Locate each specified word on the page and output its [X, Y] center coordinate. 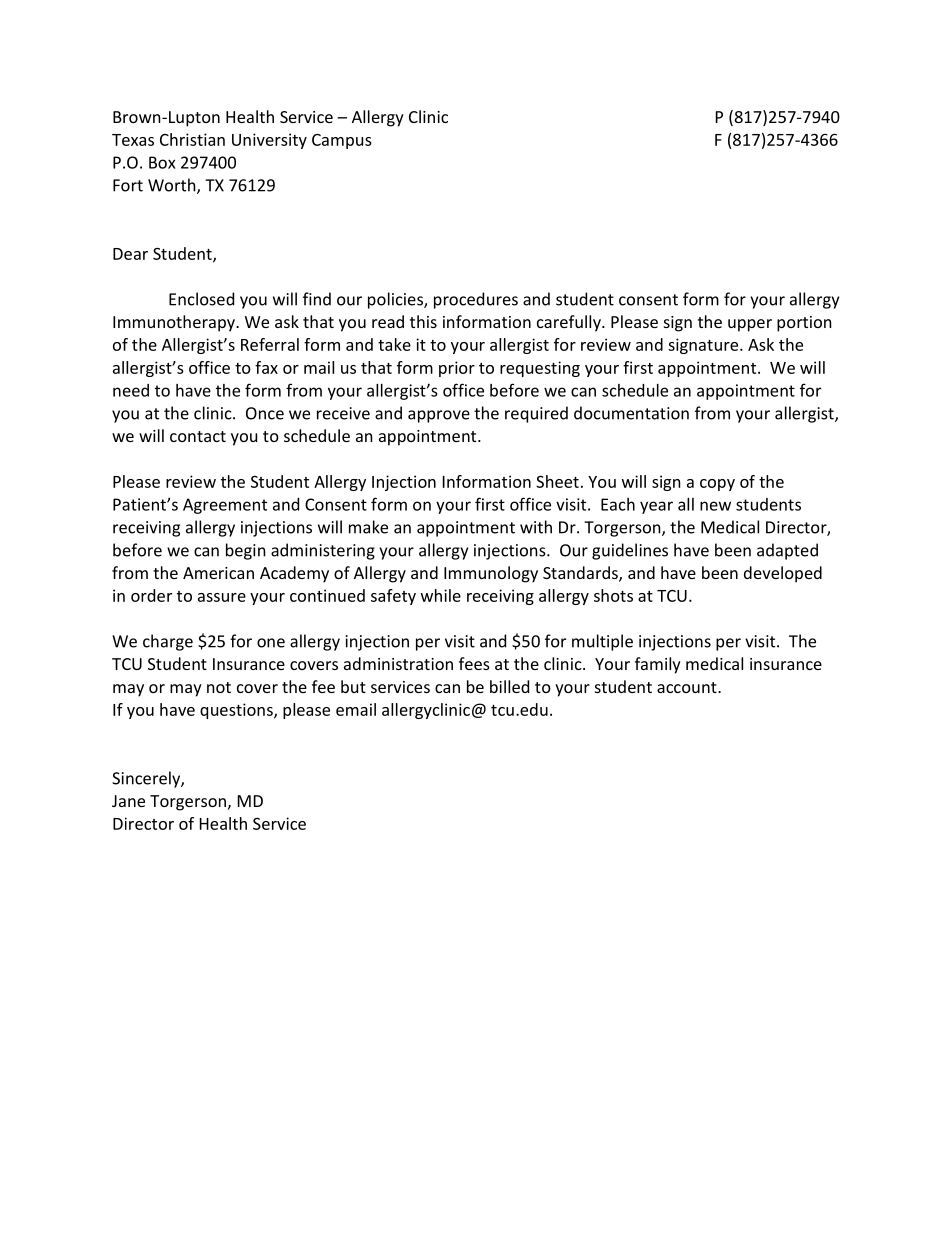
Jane [128, 801]
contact [198, 436]
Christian [192, 139]
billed [509, 686]
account [688, 687]
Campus [342, 141]
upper [750, 325]
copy [717, 485]
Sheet [557, 481]
